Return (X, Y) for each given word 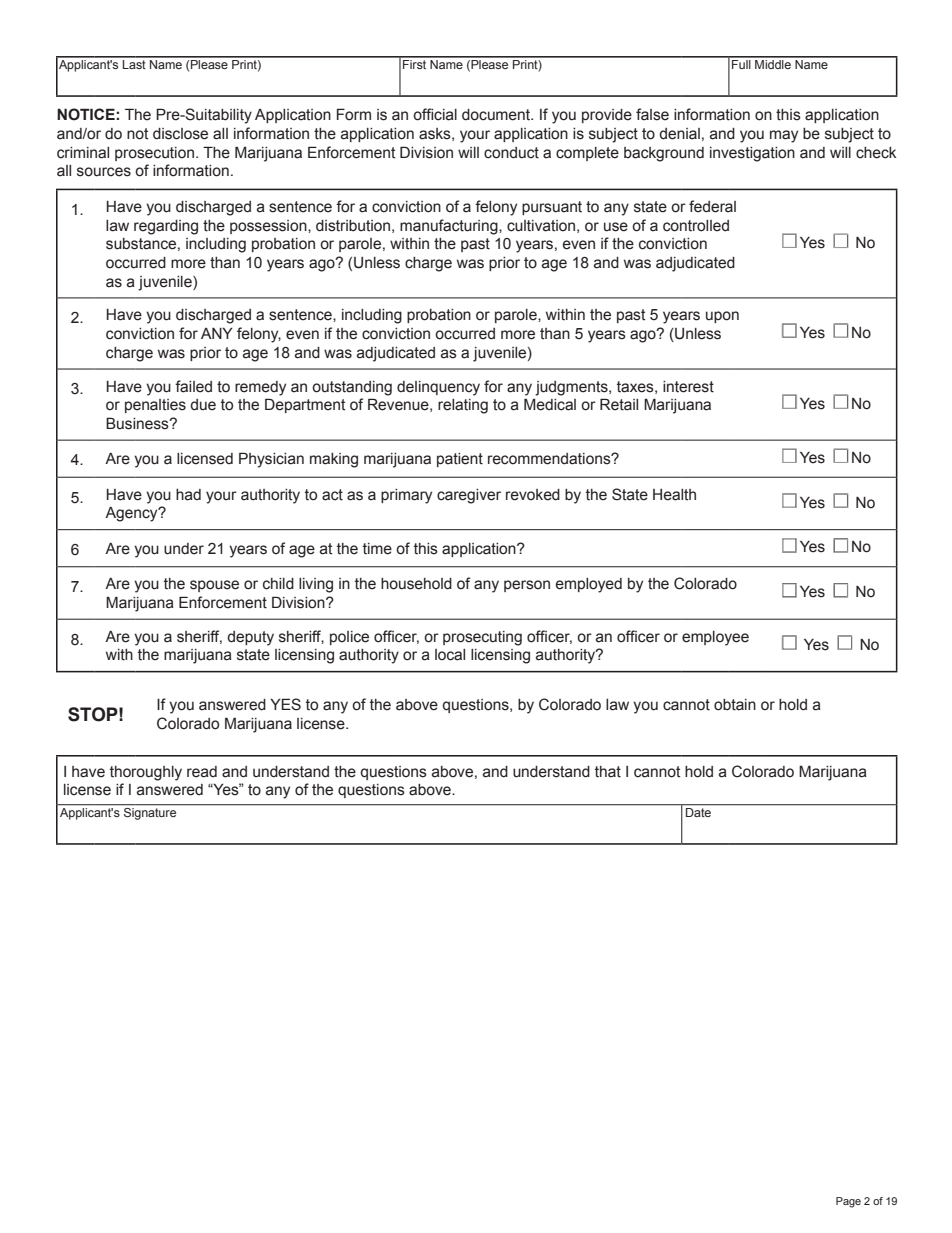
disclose (180, 134)
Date (698, 812)
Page (848, 1202)
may (784, 136)
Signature (150, 812)
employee (715, 638)
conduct (511, 153)
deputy (250, 638)
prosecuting (482, 638)
